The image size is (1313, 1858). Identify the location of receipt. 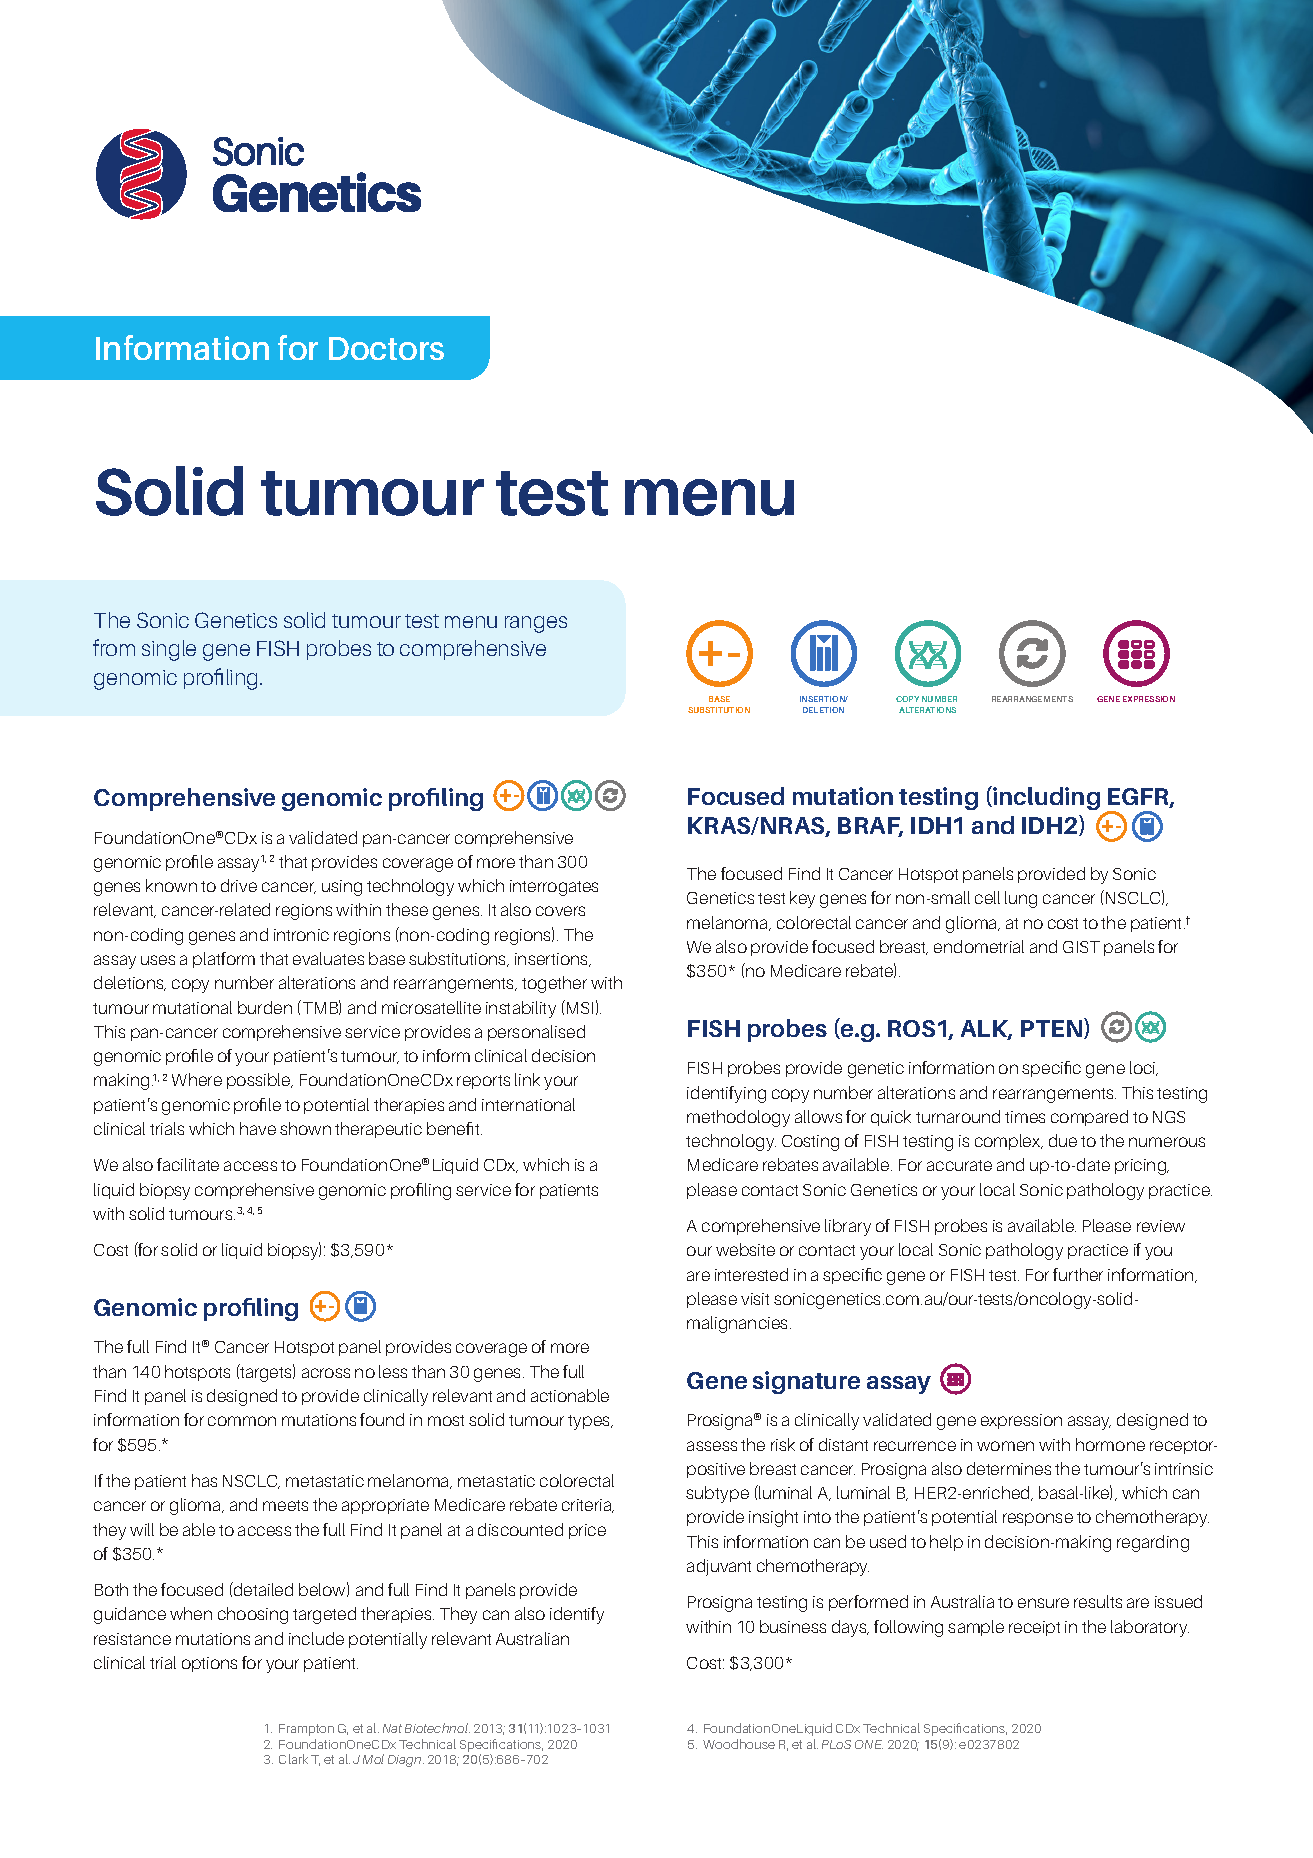
(1034, 1628).
